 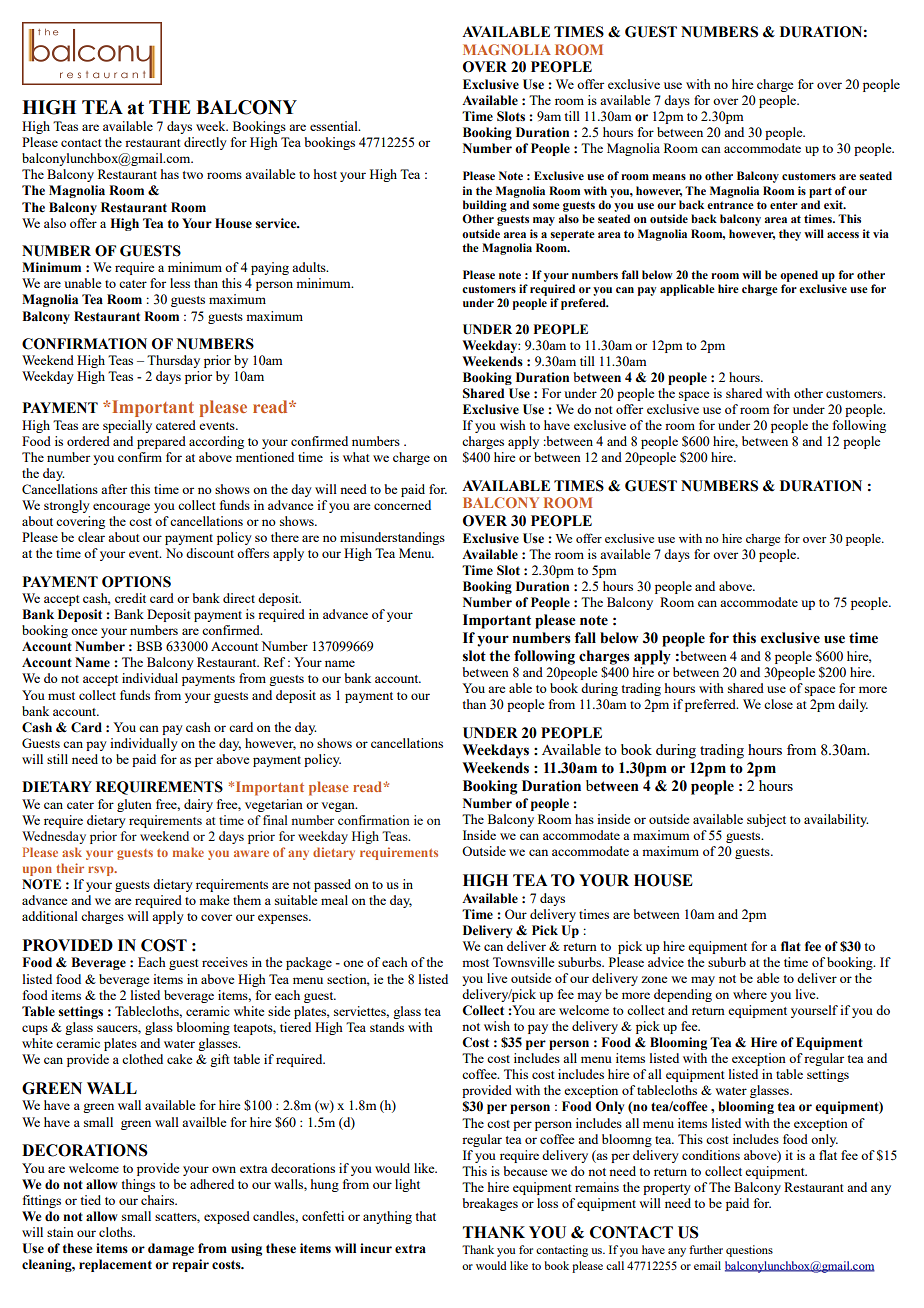 What do you see at coordinates (193, 175) in the screenshot?
I see `two` at bounding box center [193, 175].
